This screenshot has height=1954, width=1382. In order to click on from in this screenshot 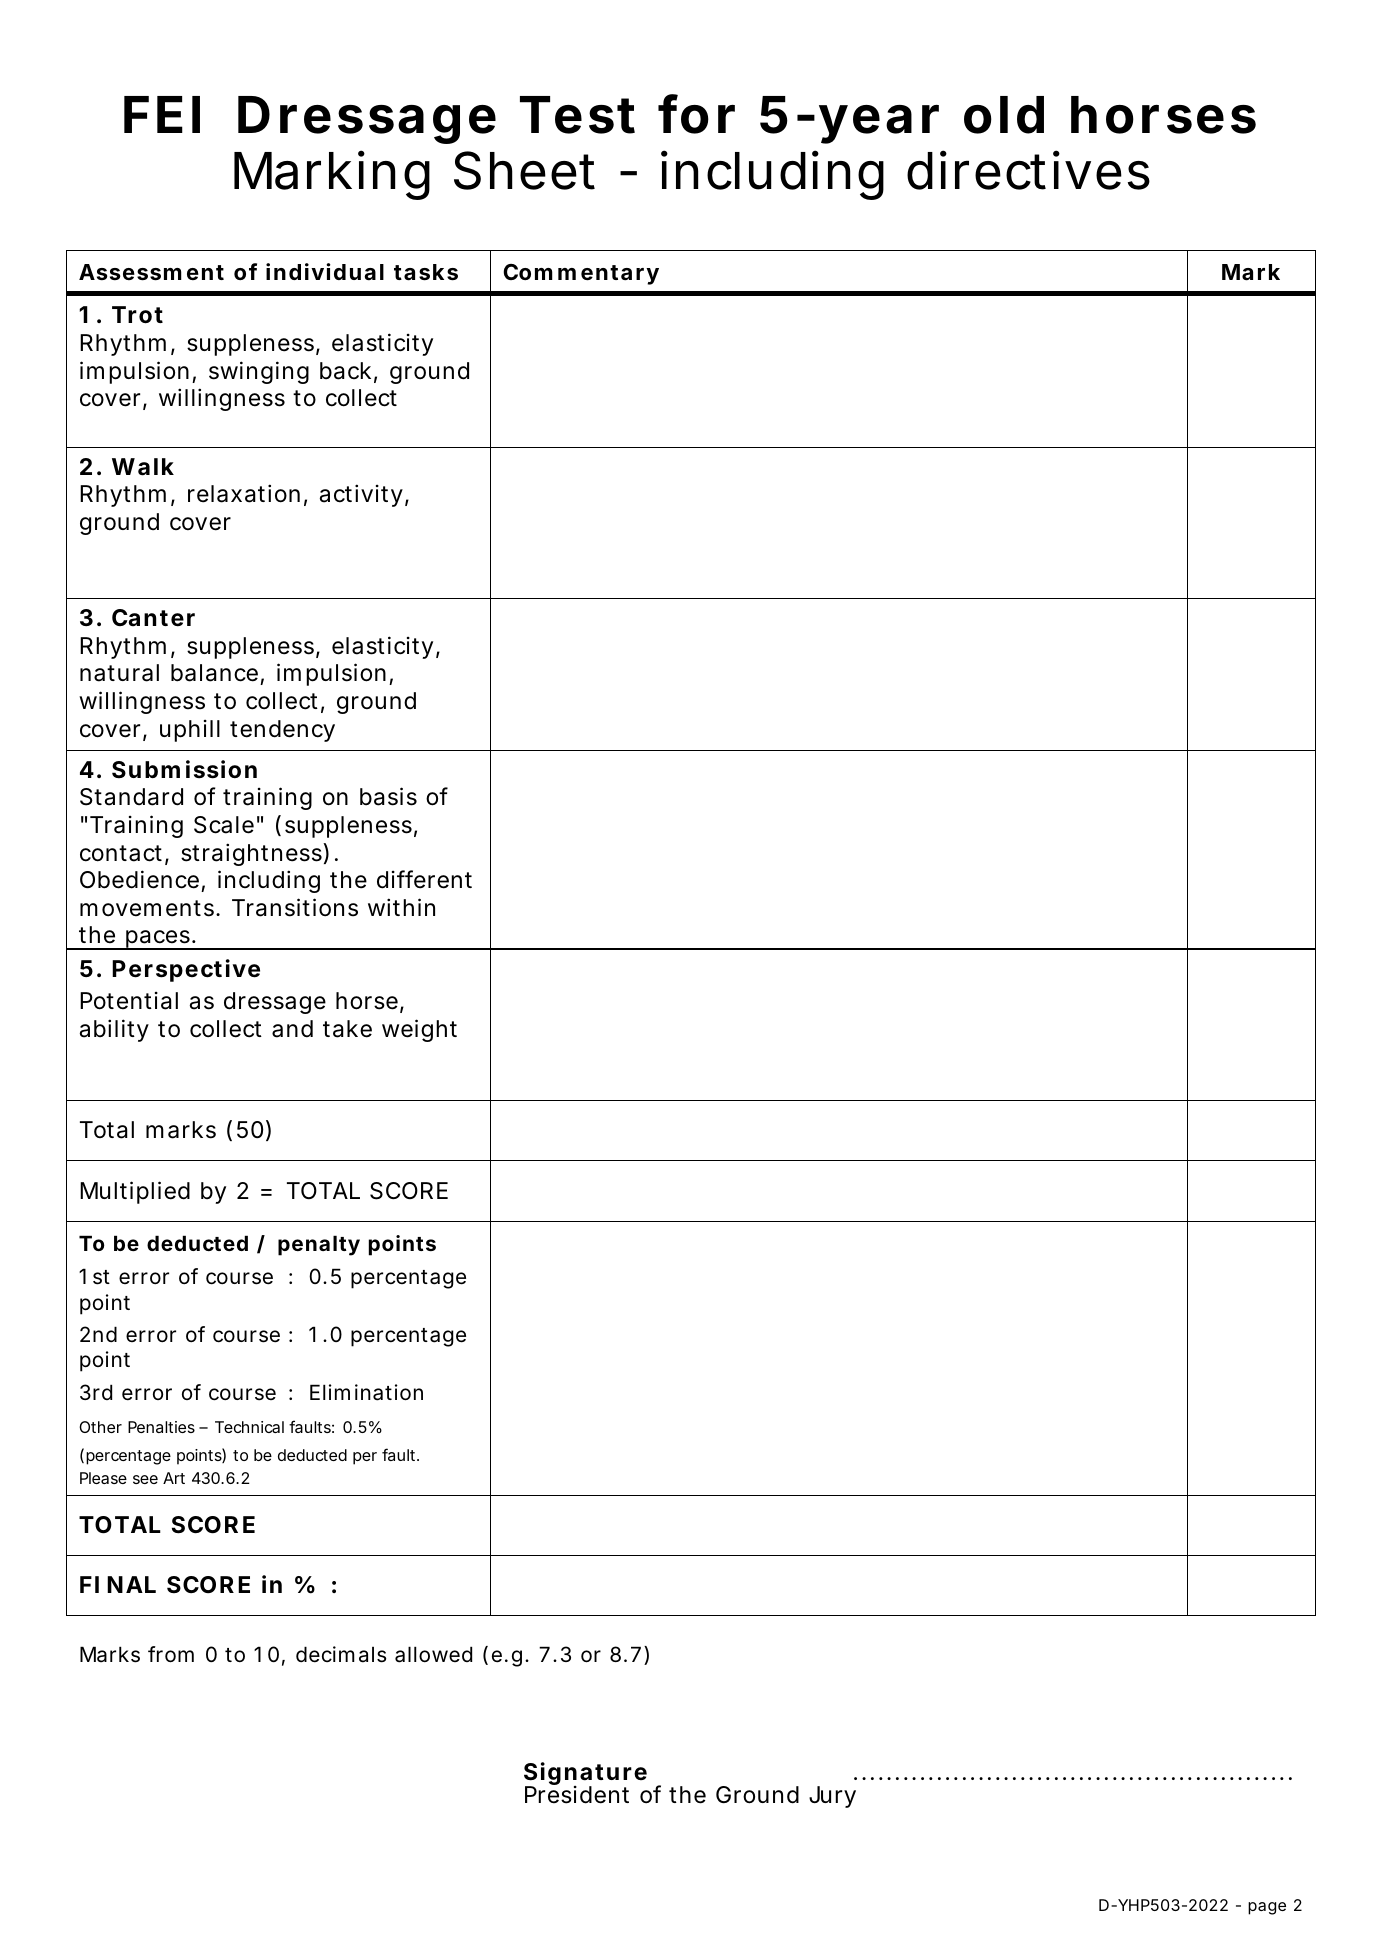, I will do `click(171, 1654)`.
